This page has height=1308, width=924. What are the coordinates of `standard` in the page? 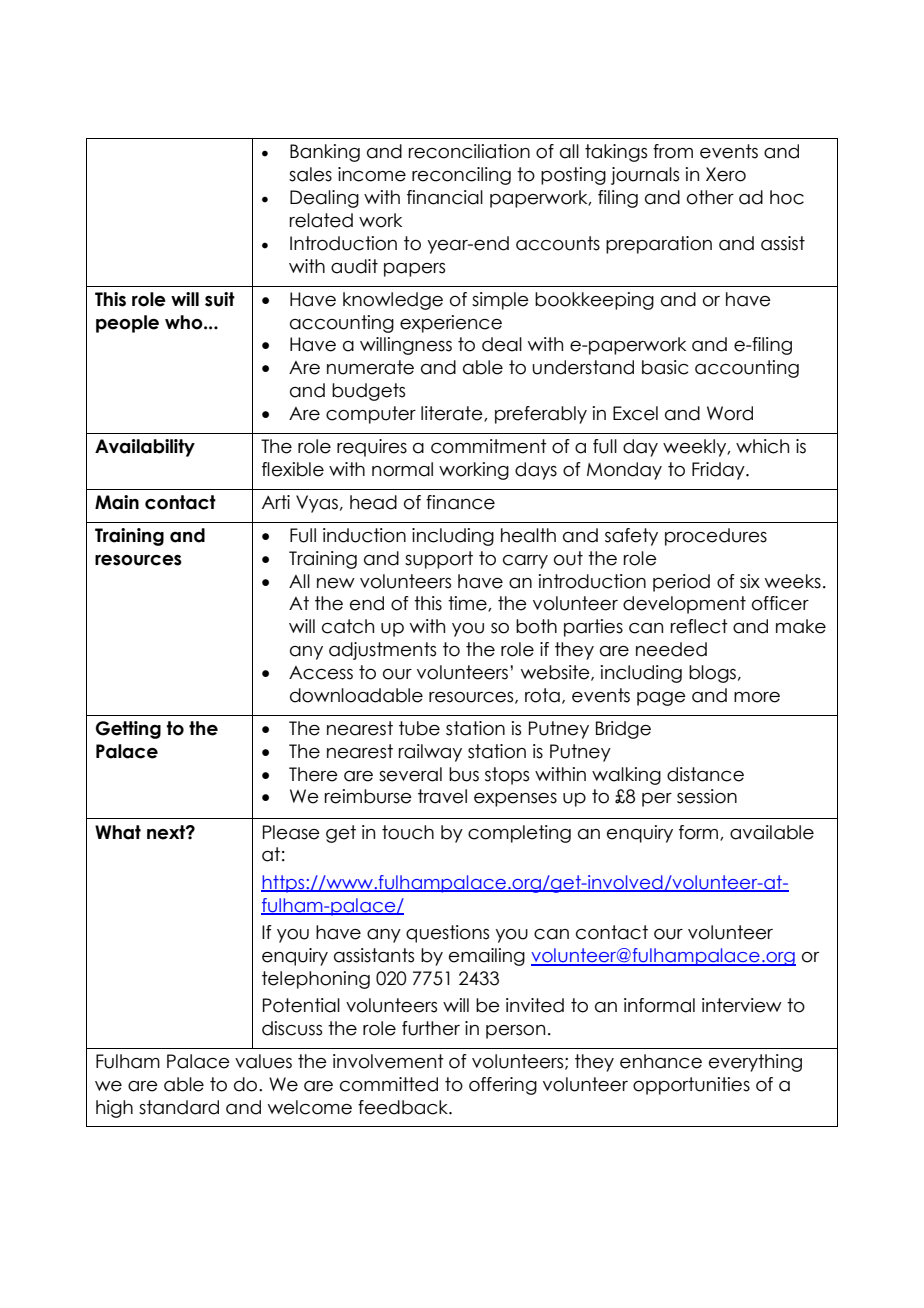 It's located at (179, 1107).
